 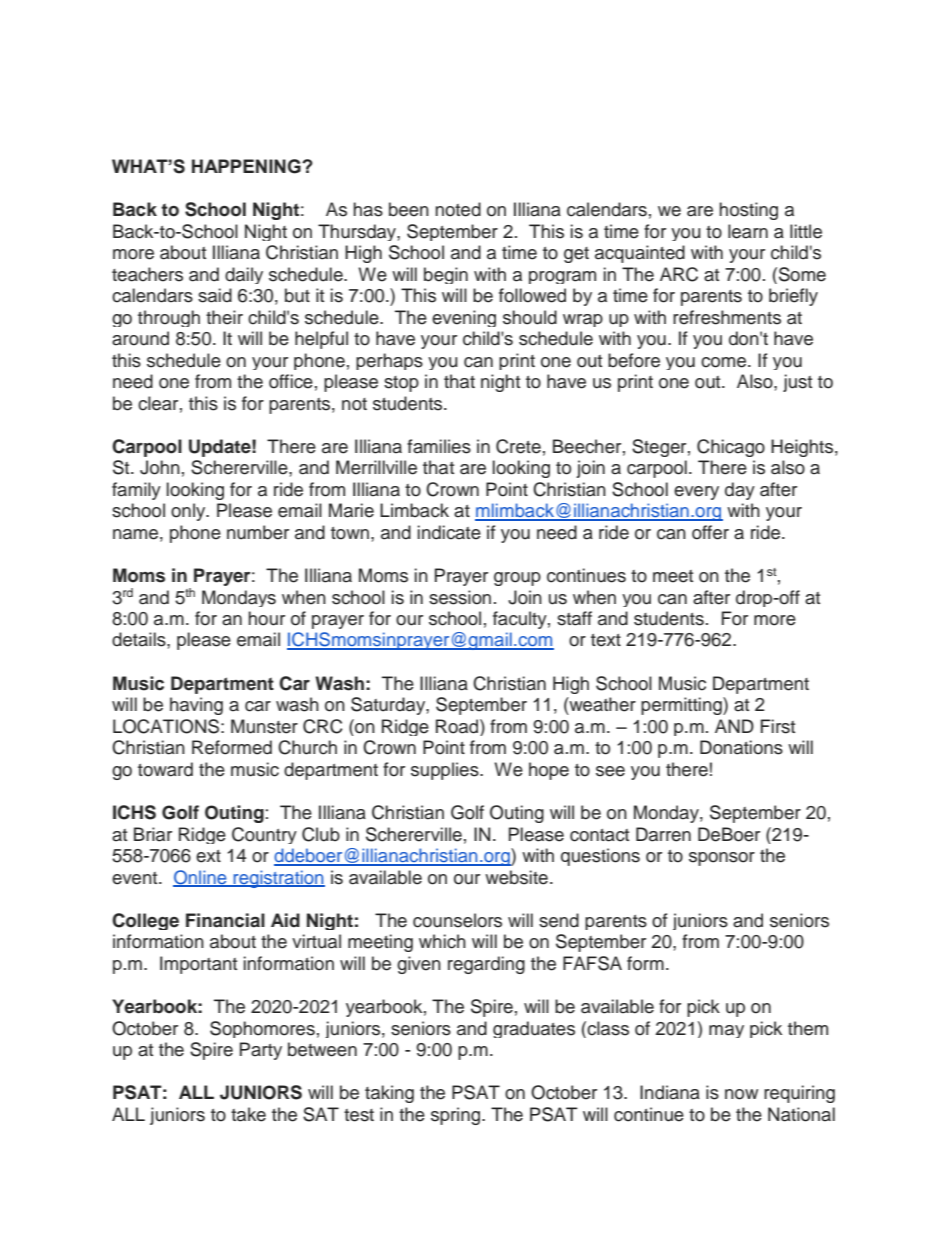 What do you see at coordinates (682, 706) in the screenshot?
I see `permitting` at bounding box center [682, 706].
